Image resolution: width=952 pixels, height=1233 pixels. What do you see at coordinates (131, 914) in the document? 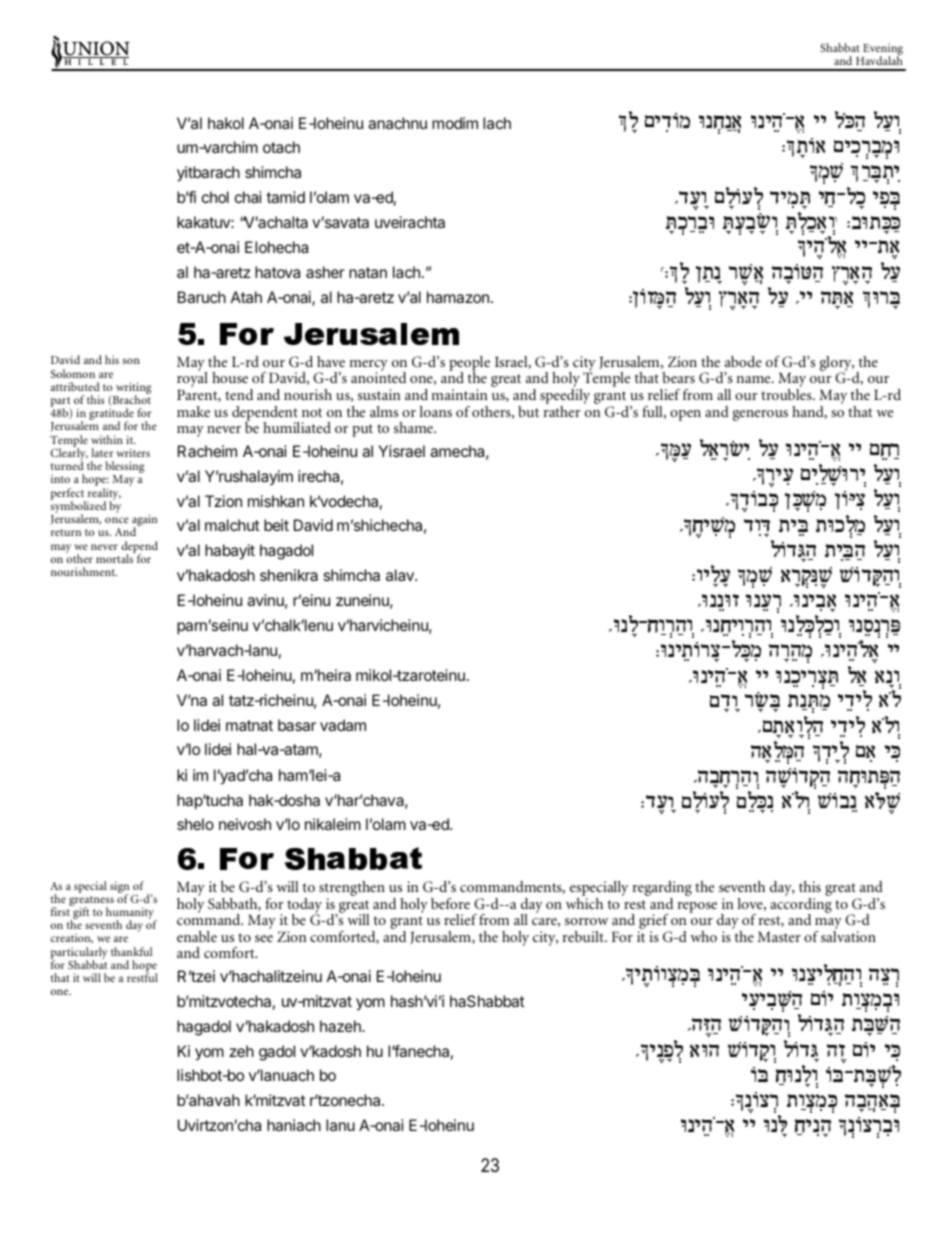
I see `humanity` at bounding box center [131, 914].
